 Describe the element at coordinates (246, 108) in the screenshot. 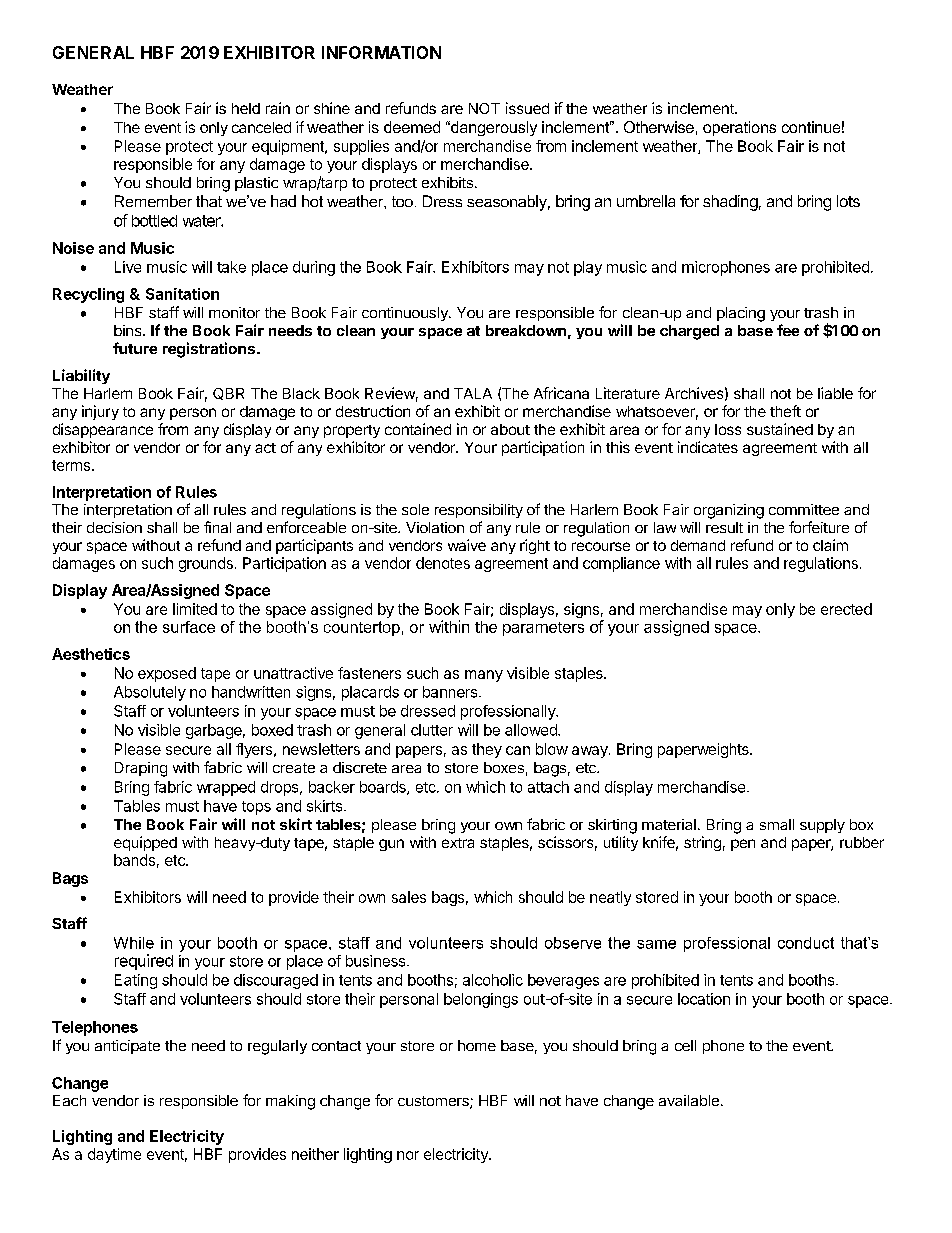

I see `held` at that location.
